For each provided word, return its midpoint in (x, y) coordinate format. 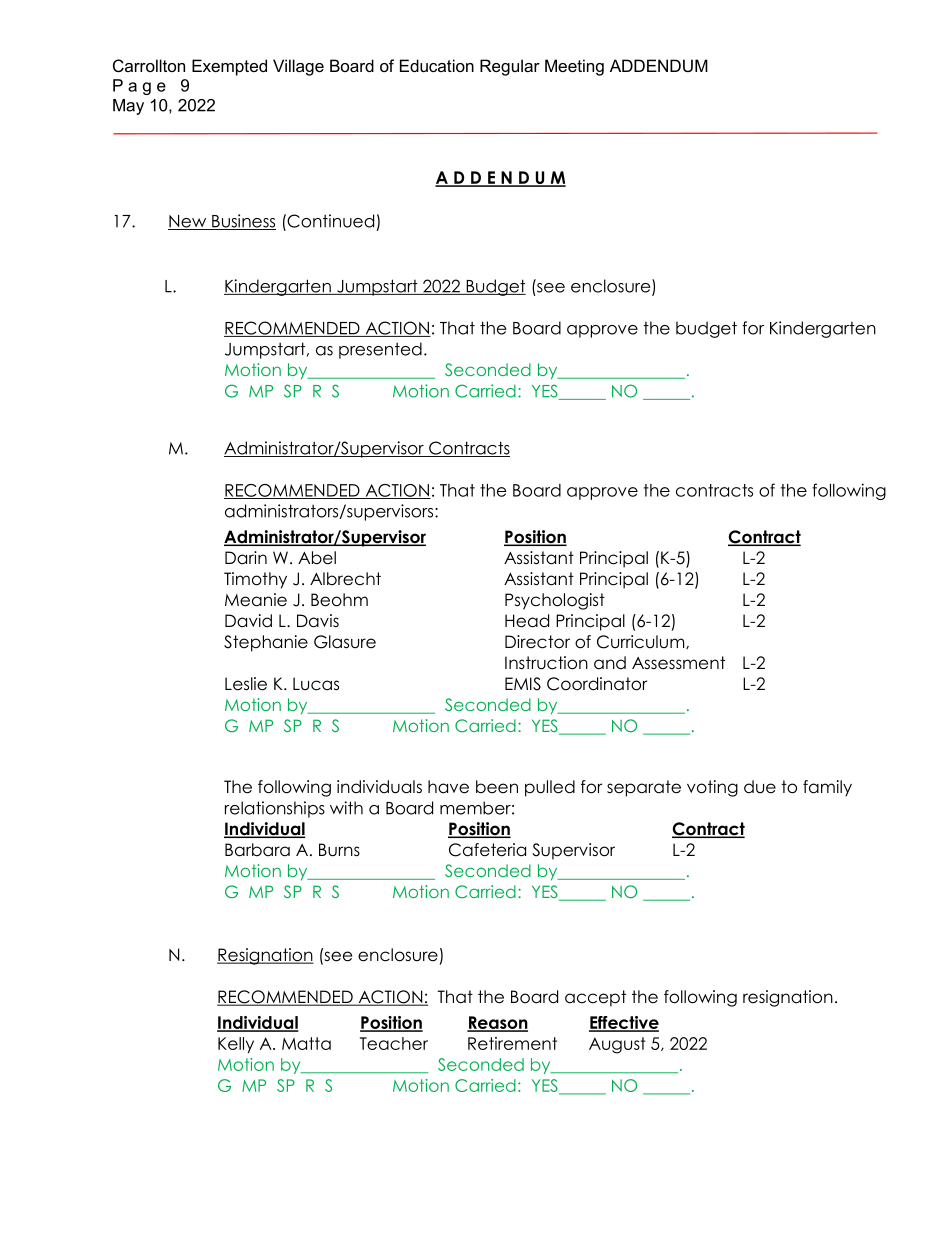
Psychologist (555, 601)
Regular (510, 67)
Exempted (229, 67)
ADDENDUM (659, 65)
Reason (497, 1023)
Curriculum (642, 642)
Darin (246, 558)
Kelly (236, 1045)
